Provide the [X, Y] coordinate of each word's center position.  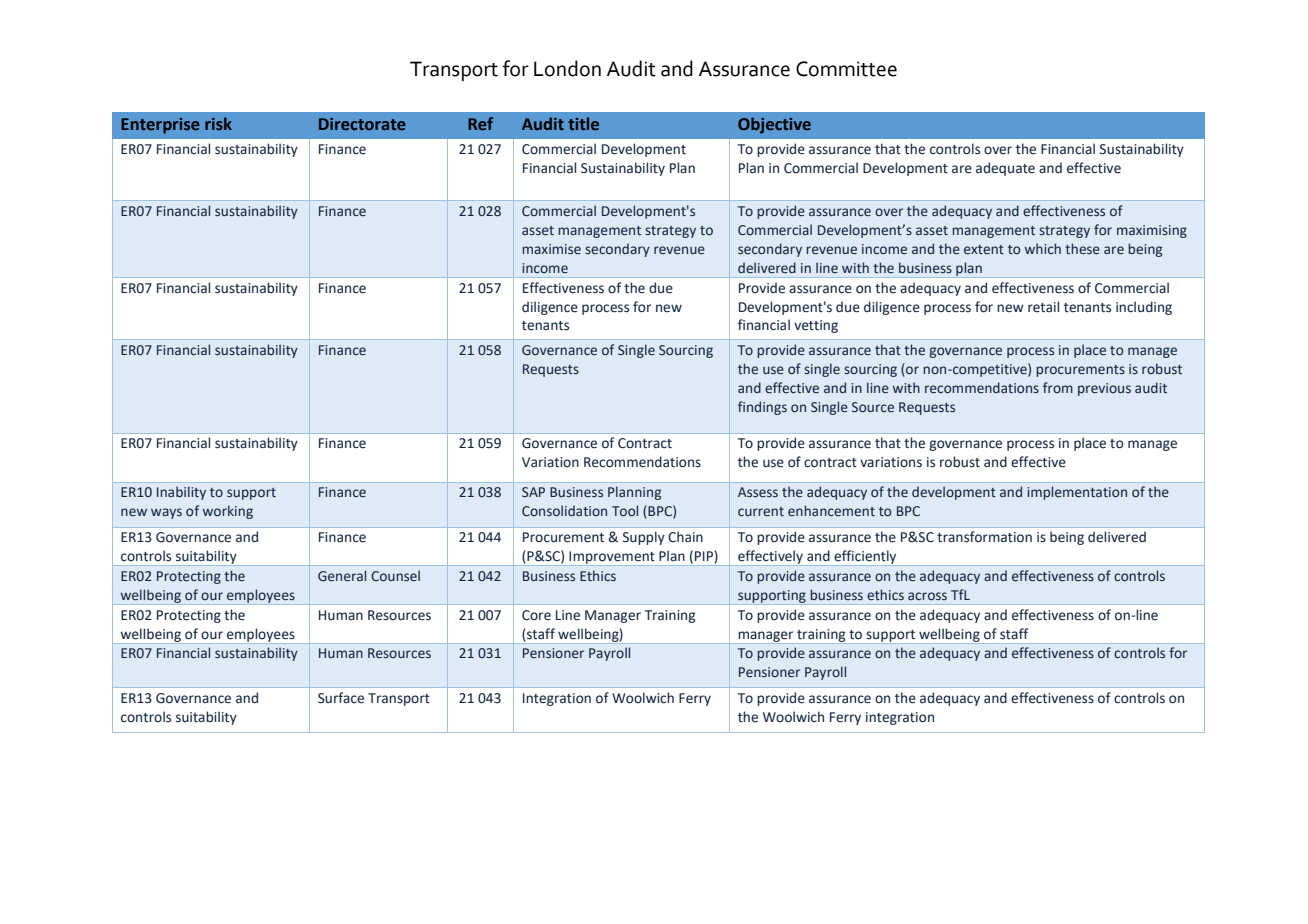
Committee [846, 69]
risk [218, 123]
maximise [551, 249]
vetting [816, 326]
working [228, 512]
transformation [984, 537]
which [1043, 248]
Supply [644, 538]
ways [166, 513]
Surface [341, 698]
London [567, 68]
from [1058, 387]
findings [762, 408]
